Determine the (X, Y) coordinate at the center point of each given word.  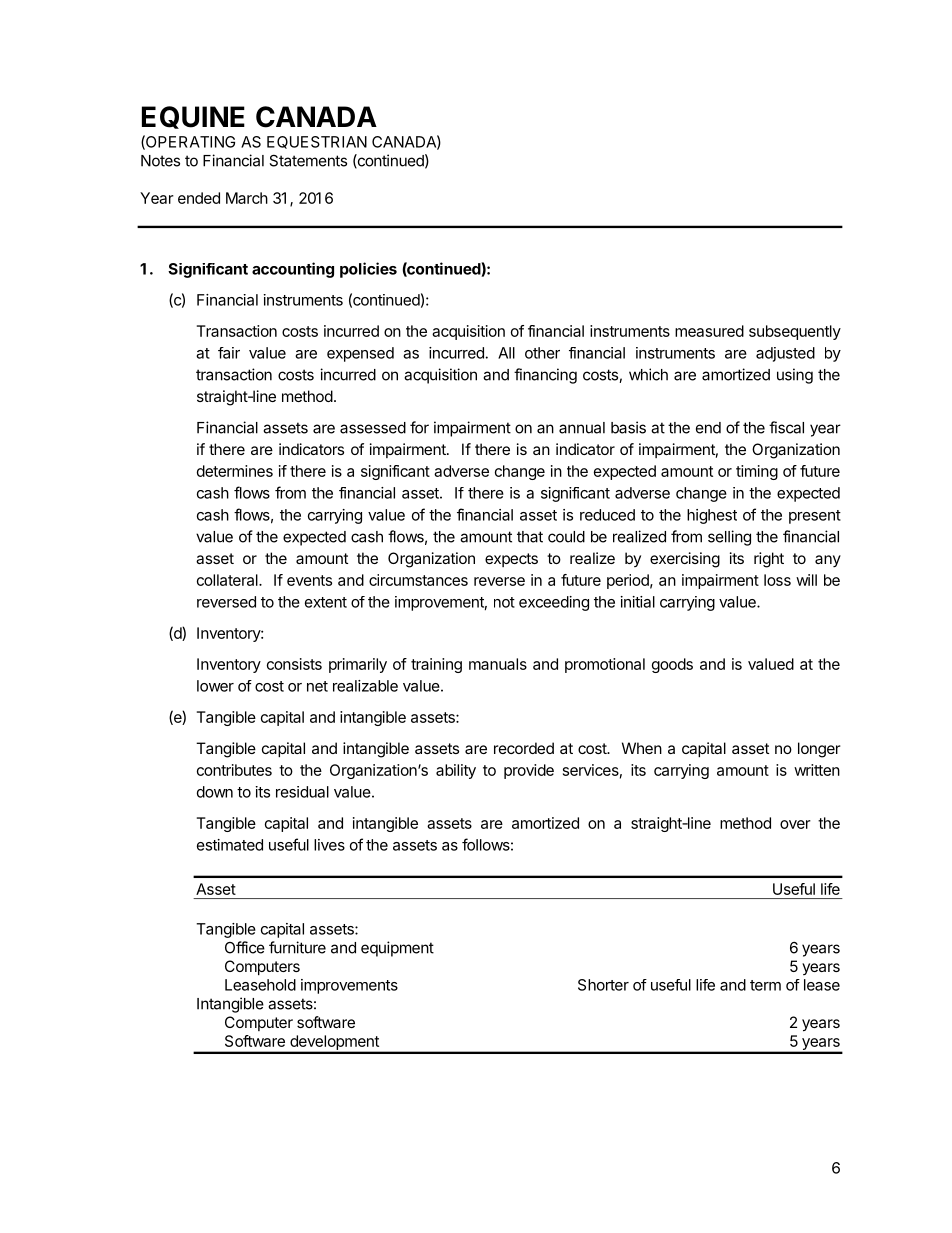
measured (709, 331)
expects (511, 560)
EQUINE (193, 117)
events (309, 580)
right (769, 560)
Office (245, 947)
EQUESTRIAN (317, 142)
